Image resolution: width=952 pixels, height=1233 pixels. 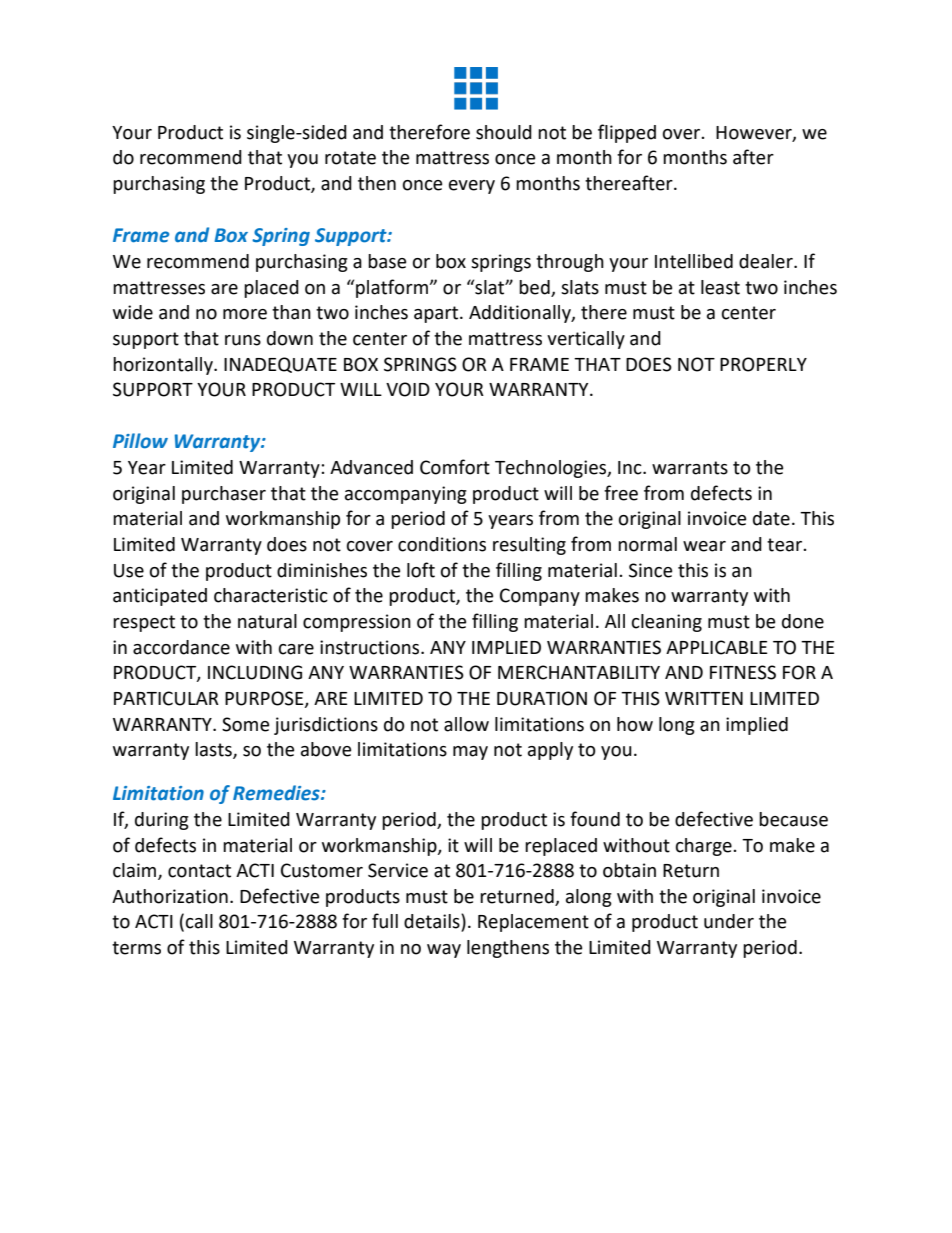 I want to click on rotate, so click(x=350, y=158).
